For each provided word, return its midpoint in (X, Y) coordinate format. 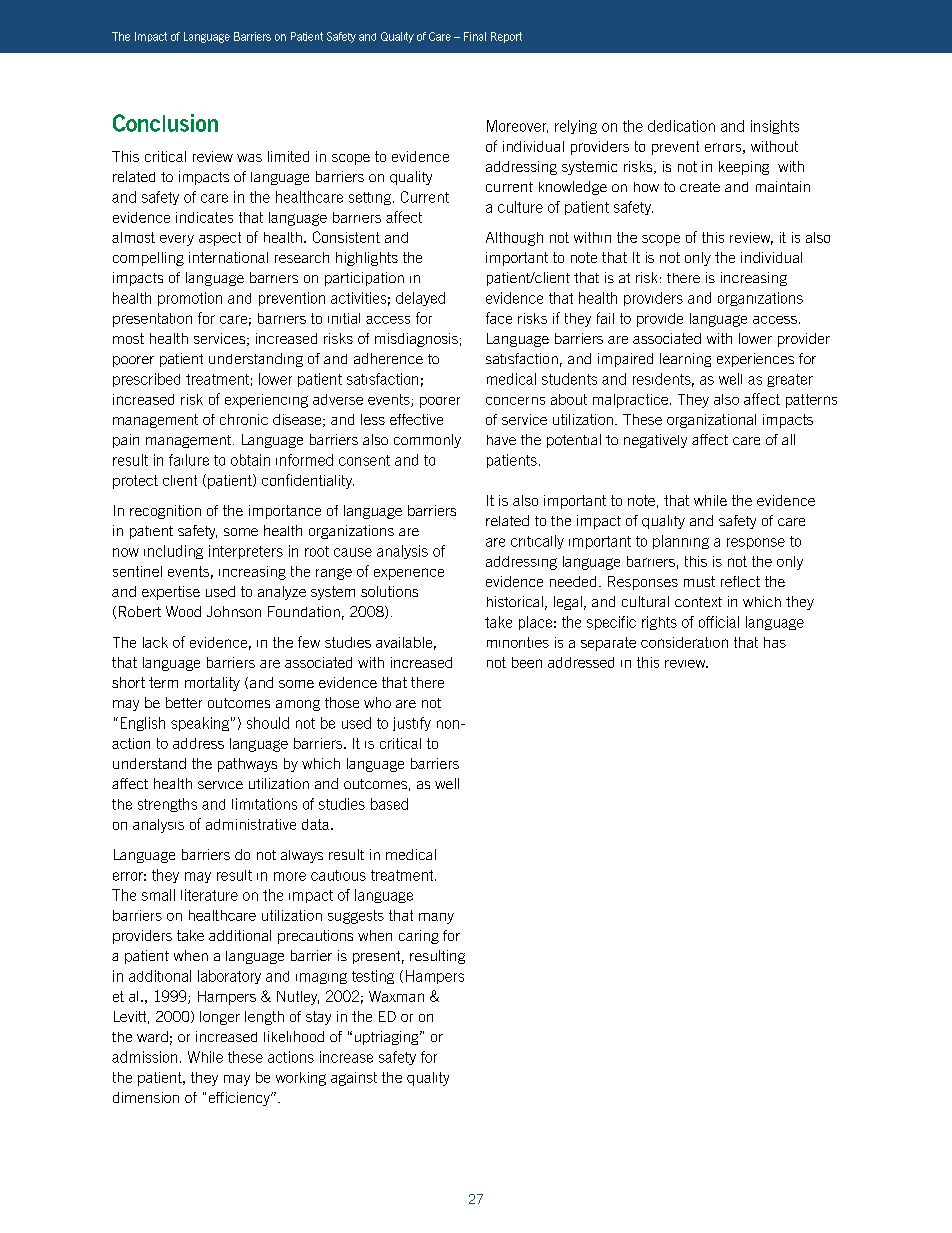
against (354, 1079)
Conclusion (165, 123)
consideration (684, 642)
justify (412, 724)
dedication (681, 126)
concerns (515, 401)
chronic (244, 419)
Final (475, 36)
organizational (711, 421)
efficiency (240, 1099)
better (184, 702)
